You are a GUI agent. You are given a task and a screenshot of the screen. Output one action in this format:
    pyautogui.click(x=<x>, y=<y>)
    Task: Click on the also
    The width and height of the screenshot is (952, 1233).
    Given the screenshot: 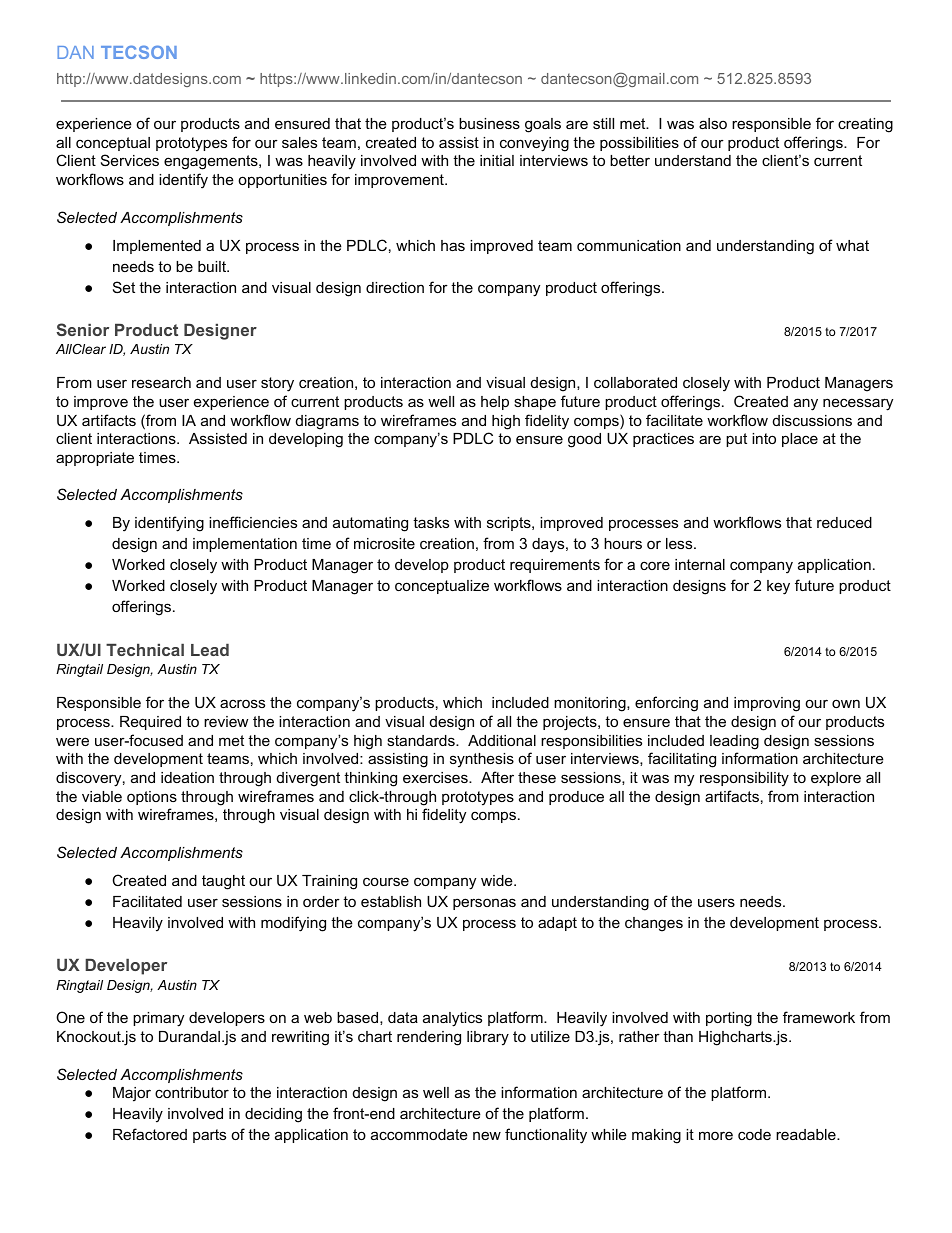 What is the action you would take?
    pyautogui.click(x=713, y=123)
